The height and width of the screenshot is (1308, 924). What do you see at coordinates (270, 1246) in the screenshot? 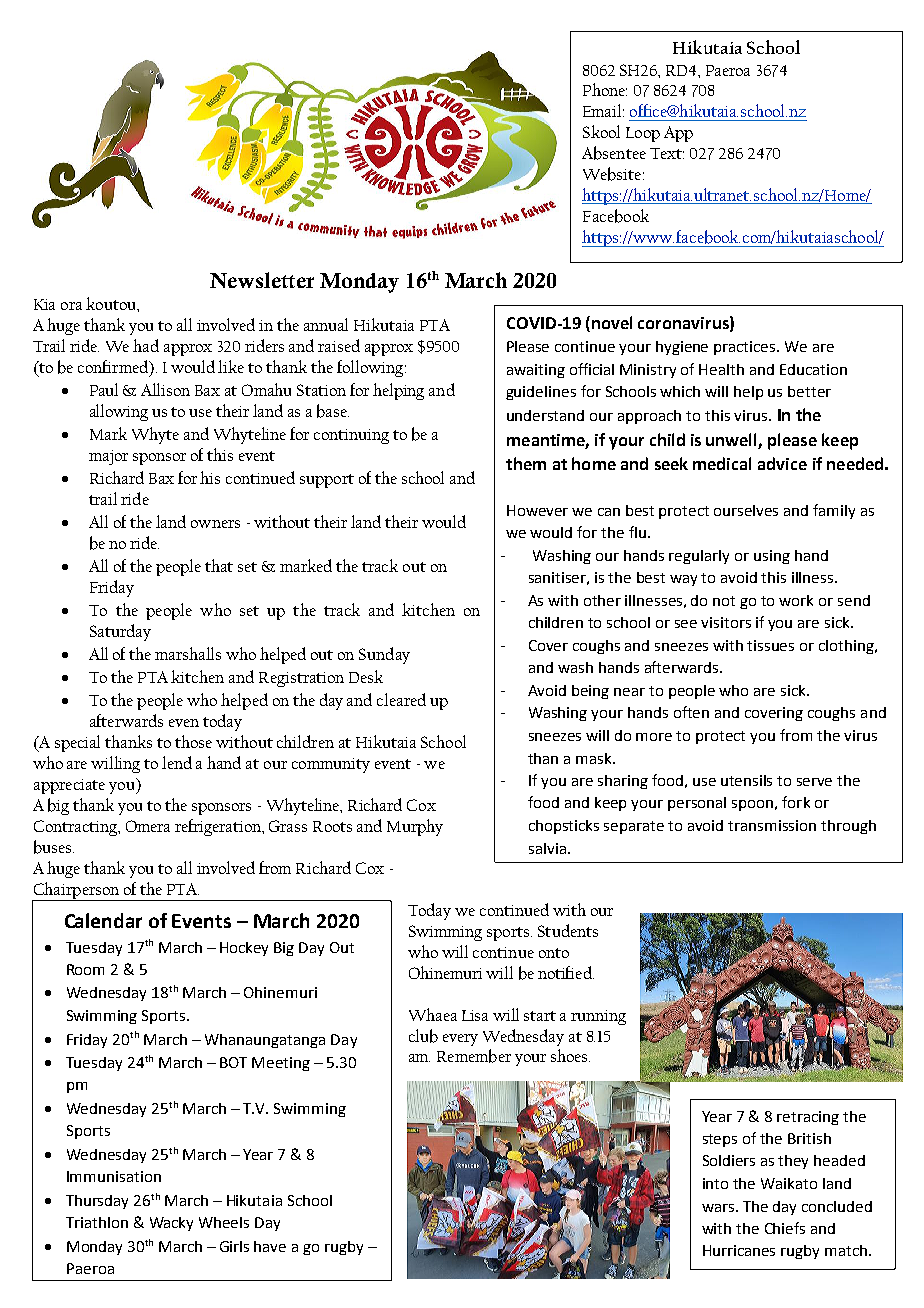
I see `have` at bounding box center [270, 1246].
